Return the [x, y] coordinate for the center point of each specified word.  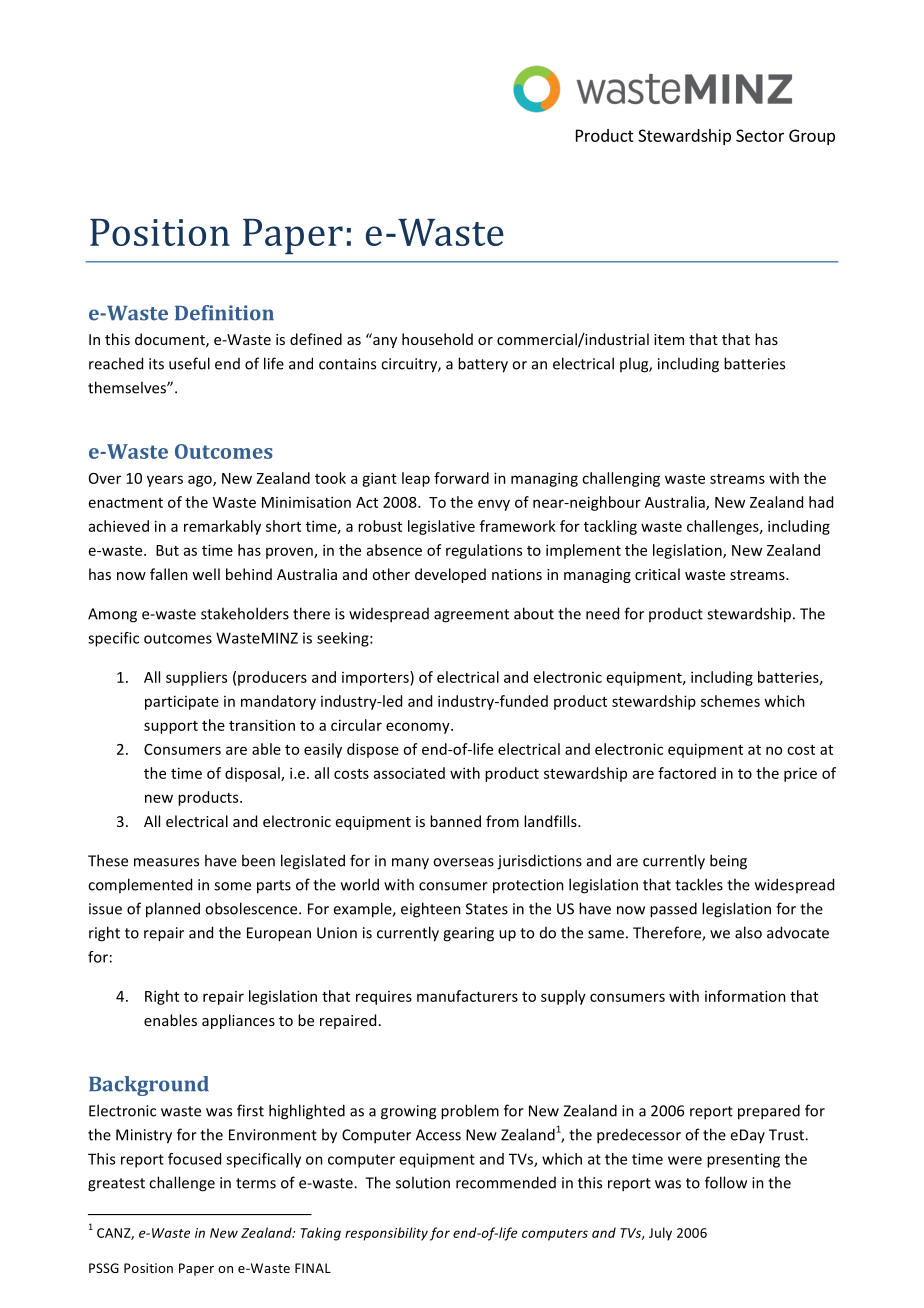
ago [201, 481]
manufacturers [467, 996]
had [821, 502]
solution [423, 1182]
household [437, 339]
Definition [224, 313]
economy [419, 728]
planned [173, 910]
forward [461, 478]
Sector [760, 135]
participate [182, 702]
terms [256, 1183]
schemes [730, 701]
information [745, 996]
